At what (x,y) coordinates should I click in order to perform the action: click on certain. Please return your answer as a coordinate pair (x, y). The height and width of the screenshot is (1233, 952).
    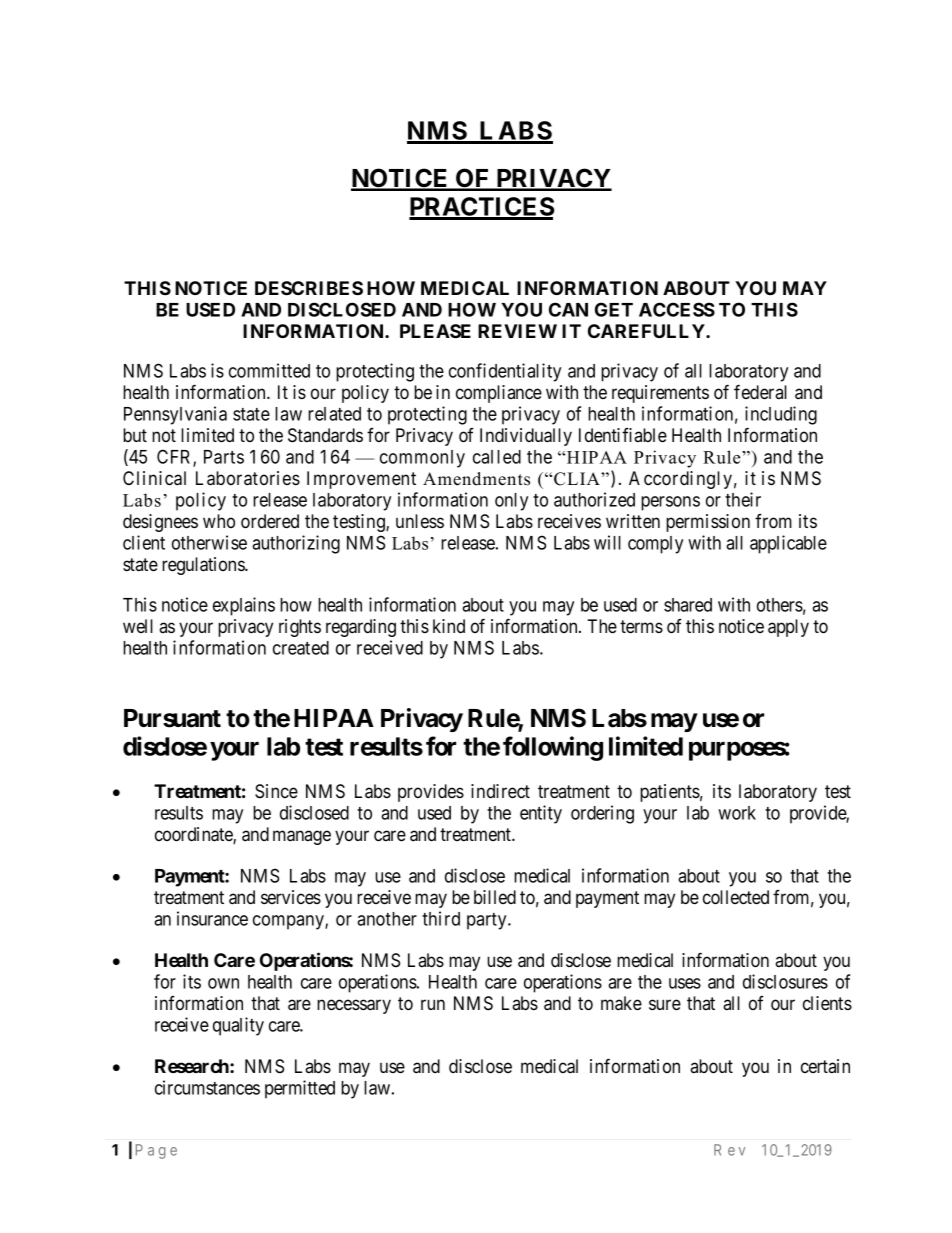
    Looking at the image, I should click on (825, 1066).
